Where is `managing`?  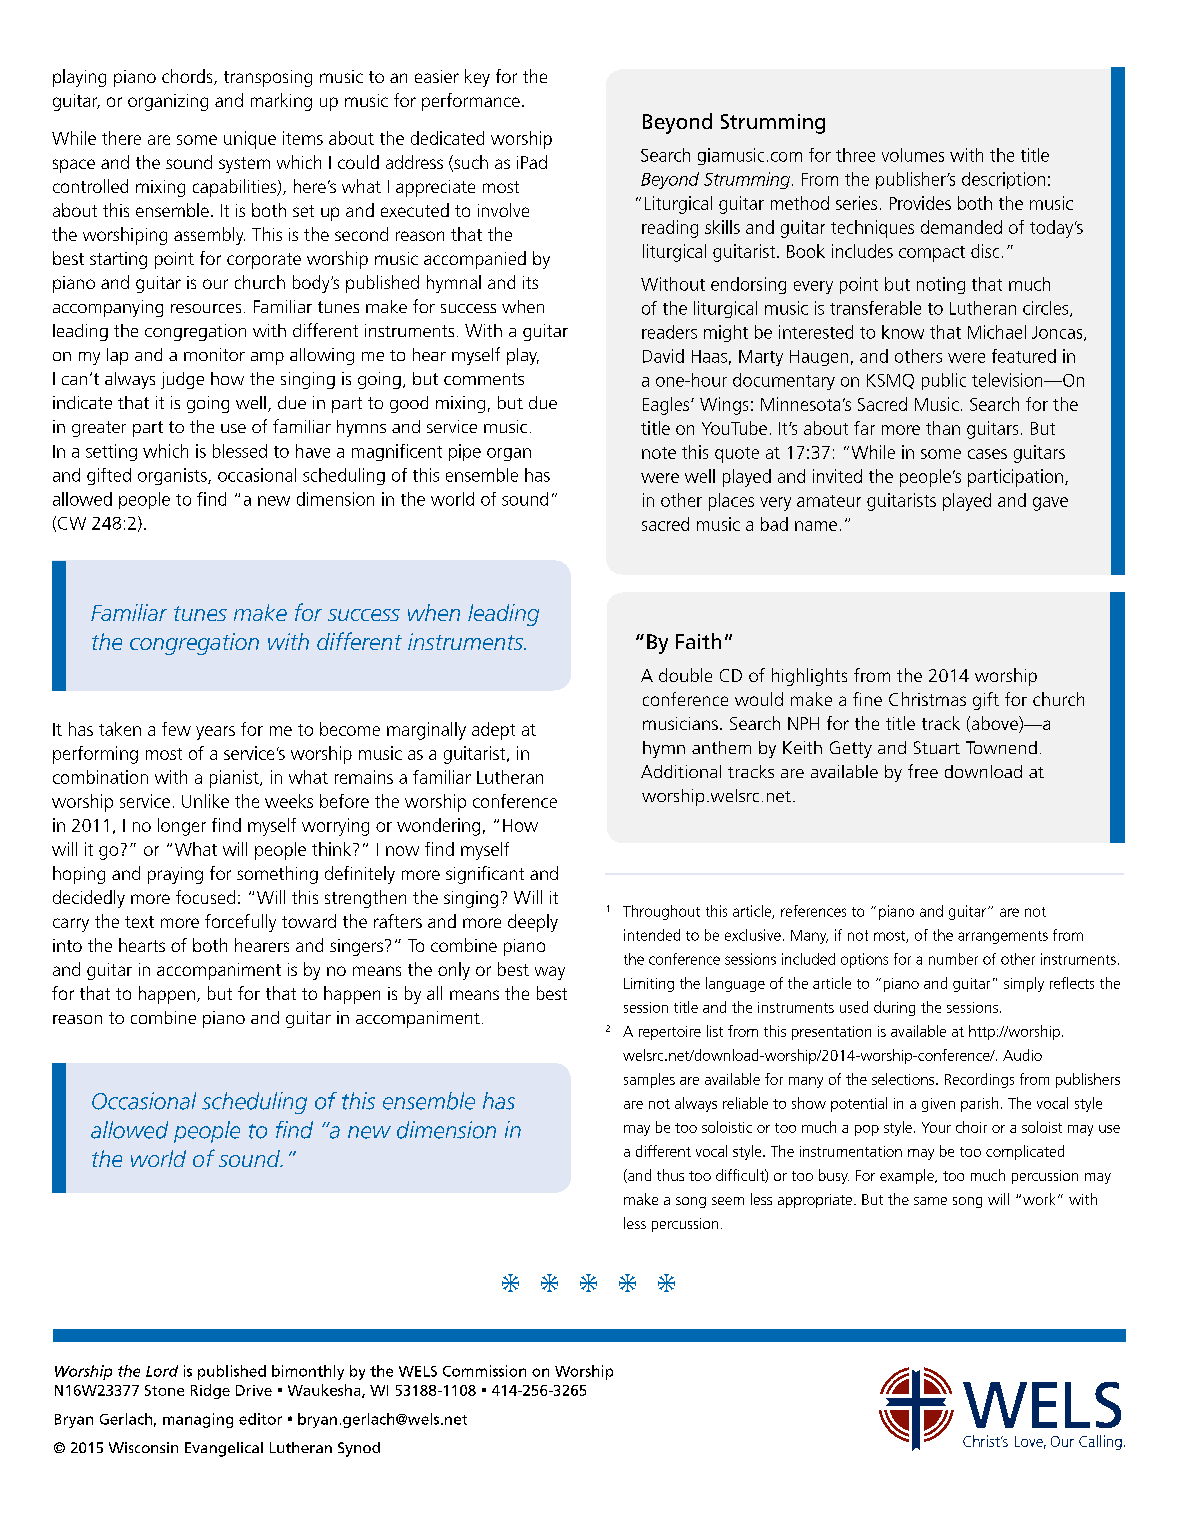
managing is located at coordinates (198, 1420).
